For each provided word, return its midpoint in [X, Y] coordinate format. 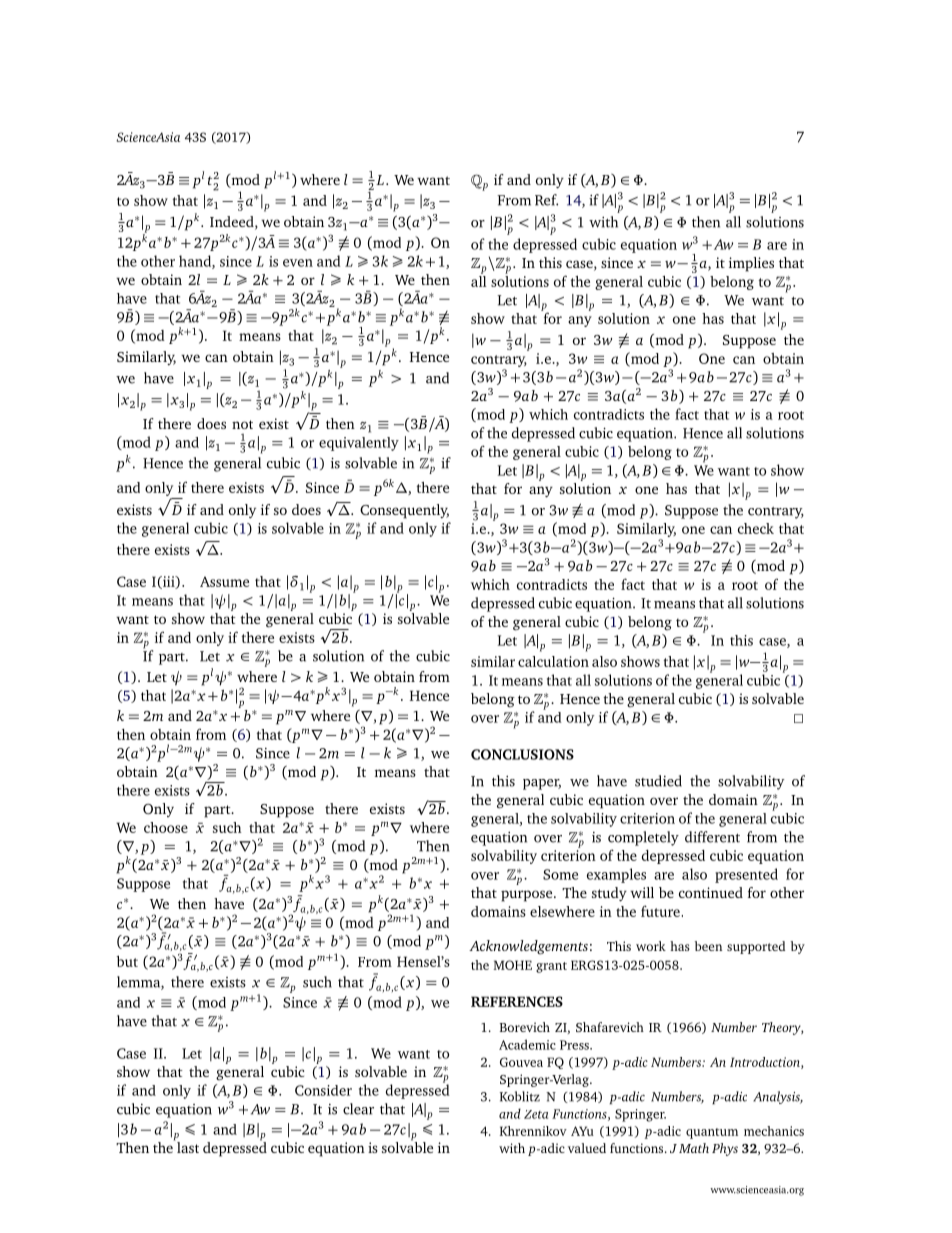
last [187, 1146]
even [298, 263]
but [127, 961]
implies [751, 264]
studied [658, 781]
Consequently [404, 511]
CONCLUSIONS [522, 754]
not [242, 424]
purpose [528, 896]
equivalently [359, 444]
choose [166, 827]
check [756, 528]
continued [711, 892]
